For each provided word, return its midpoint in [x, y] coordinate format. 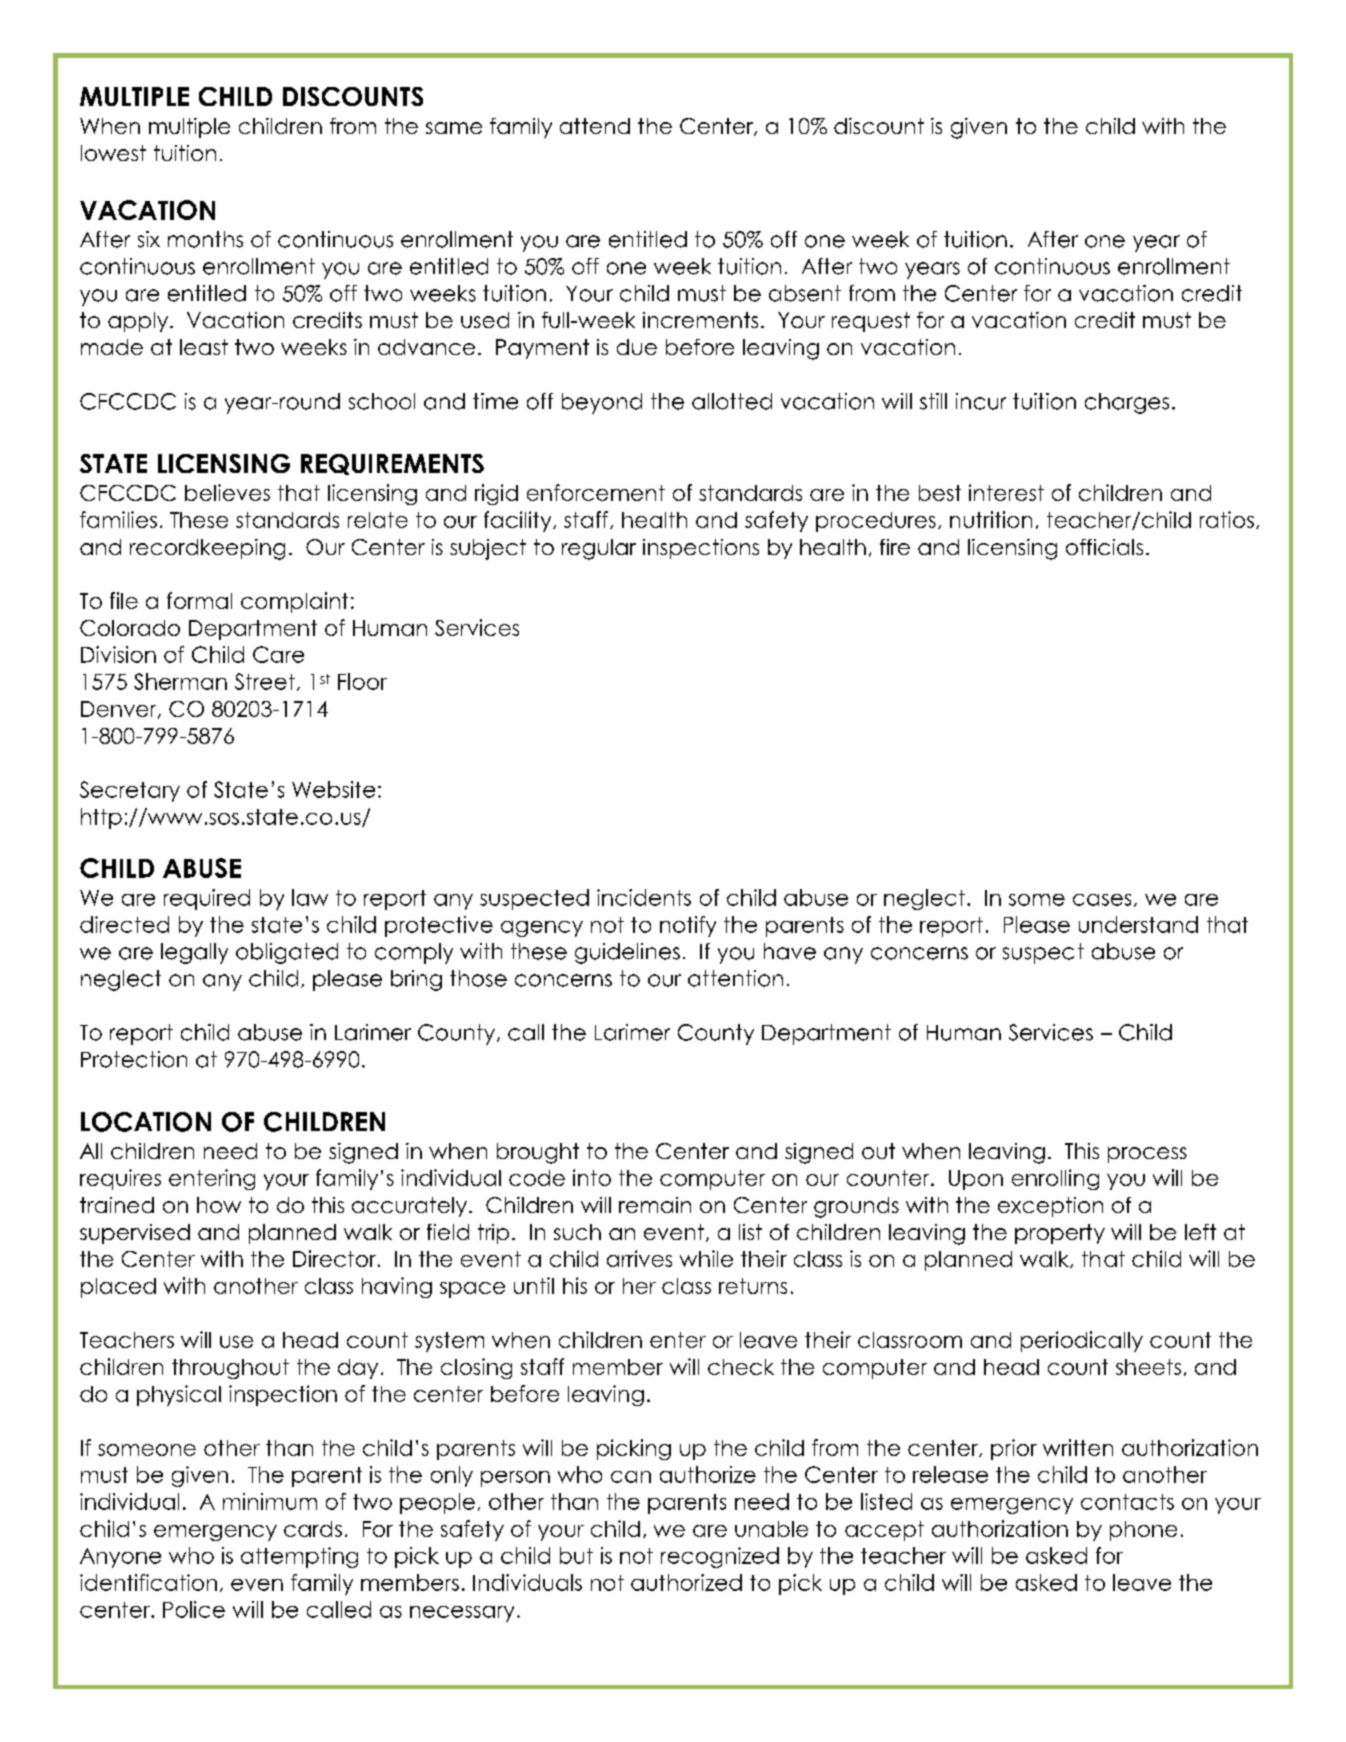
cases [1102, 900]
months [205, 239]
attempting [299, 1557]
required [207, 899]
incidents [644, 897]
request [871, 322]
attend [595, 126]
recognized [720, 1557]
